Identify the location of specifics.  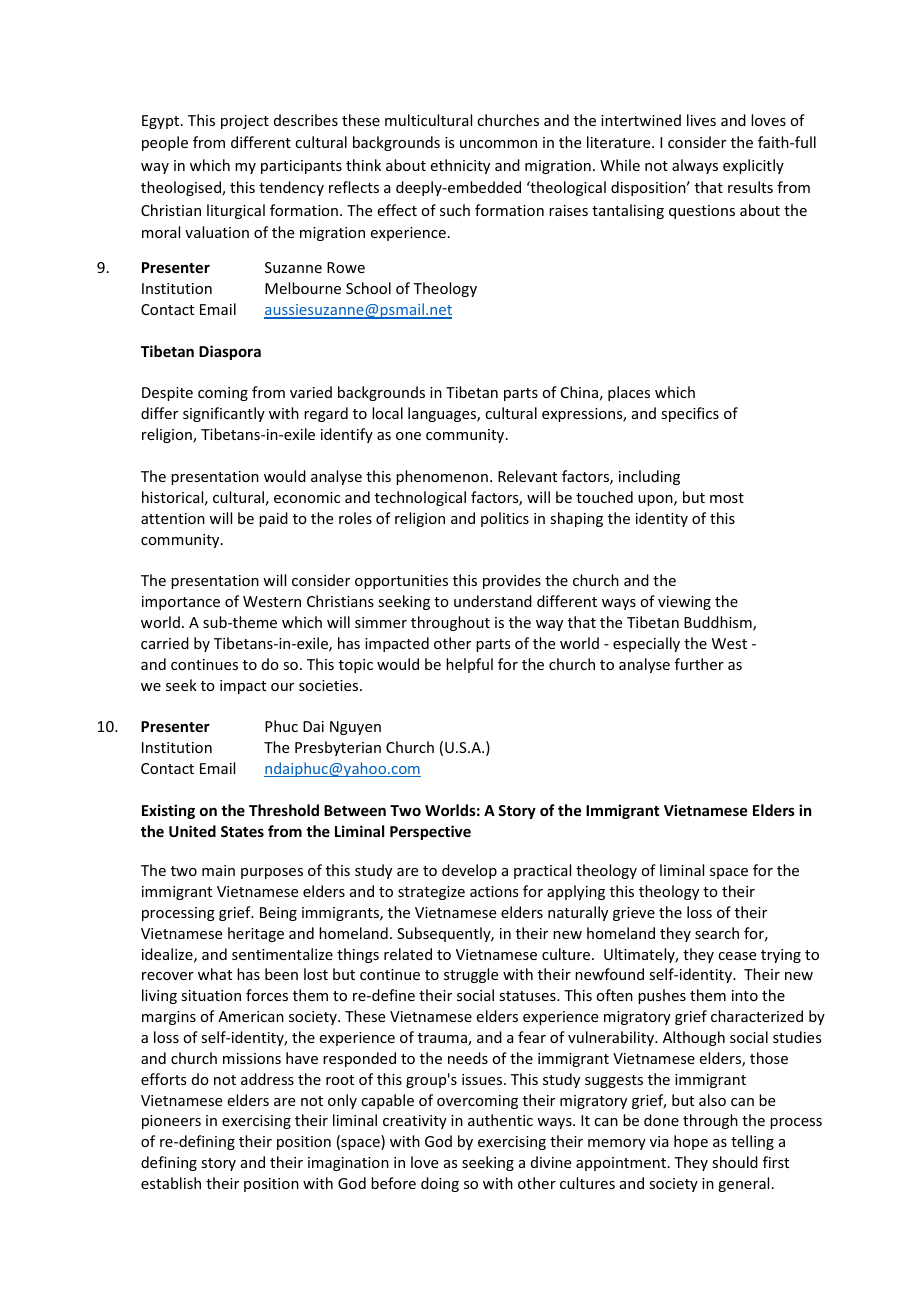
(690, 414).
